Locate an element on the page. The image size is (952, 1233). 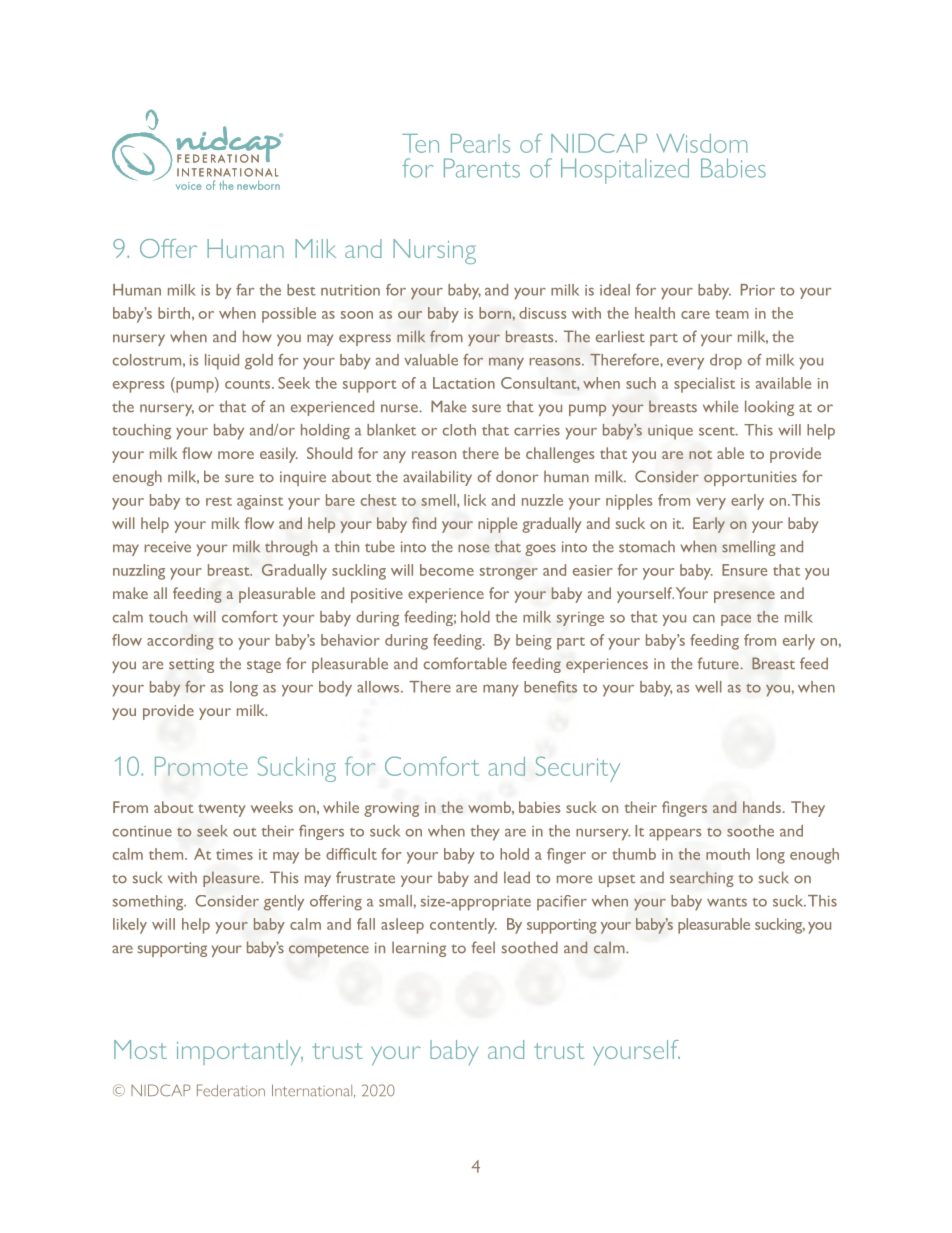
counts is located at coordinates (249, 384).
